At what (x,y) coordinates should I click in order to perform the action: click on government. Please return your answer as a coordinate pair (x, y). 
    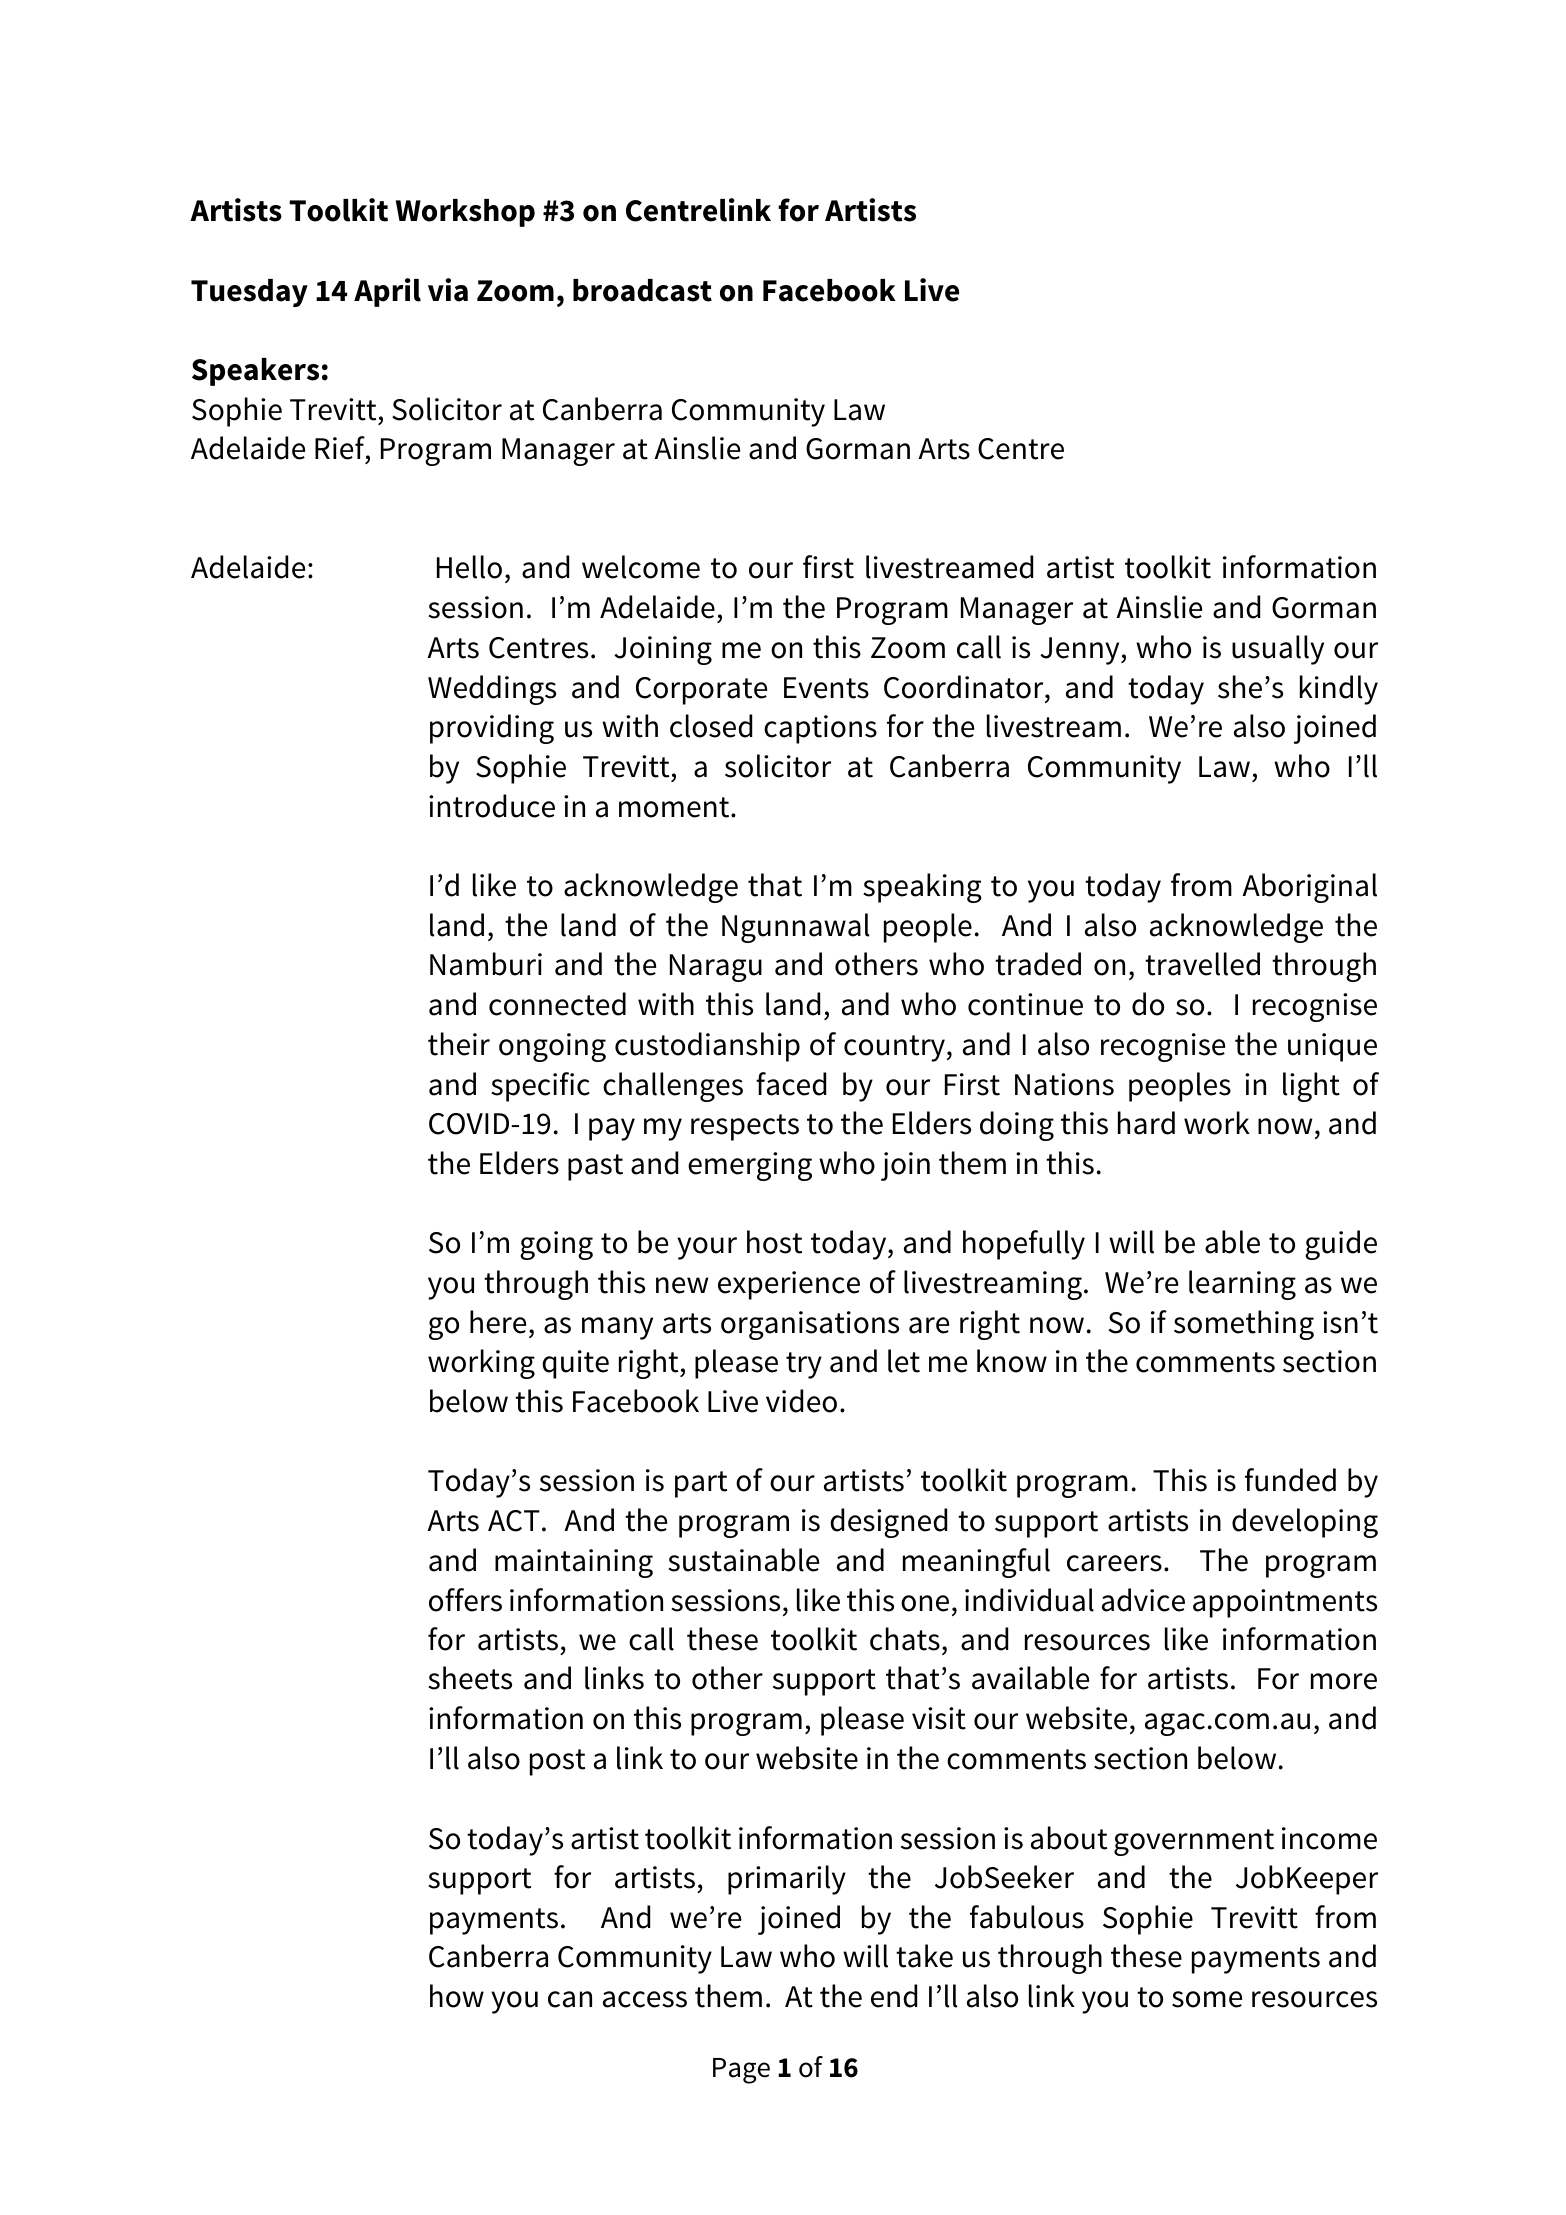
    Looking at the image, I should click on (1194, 1842).
